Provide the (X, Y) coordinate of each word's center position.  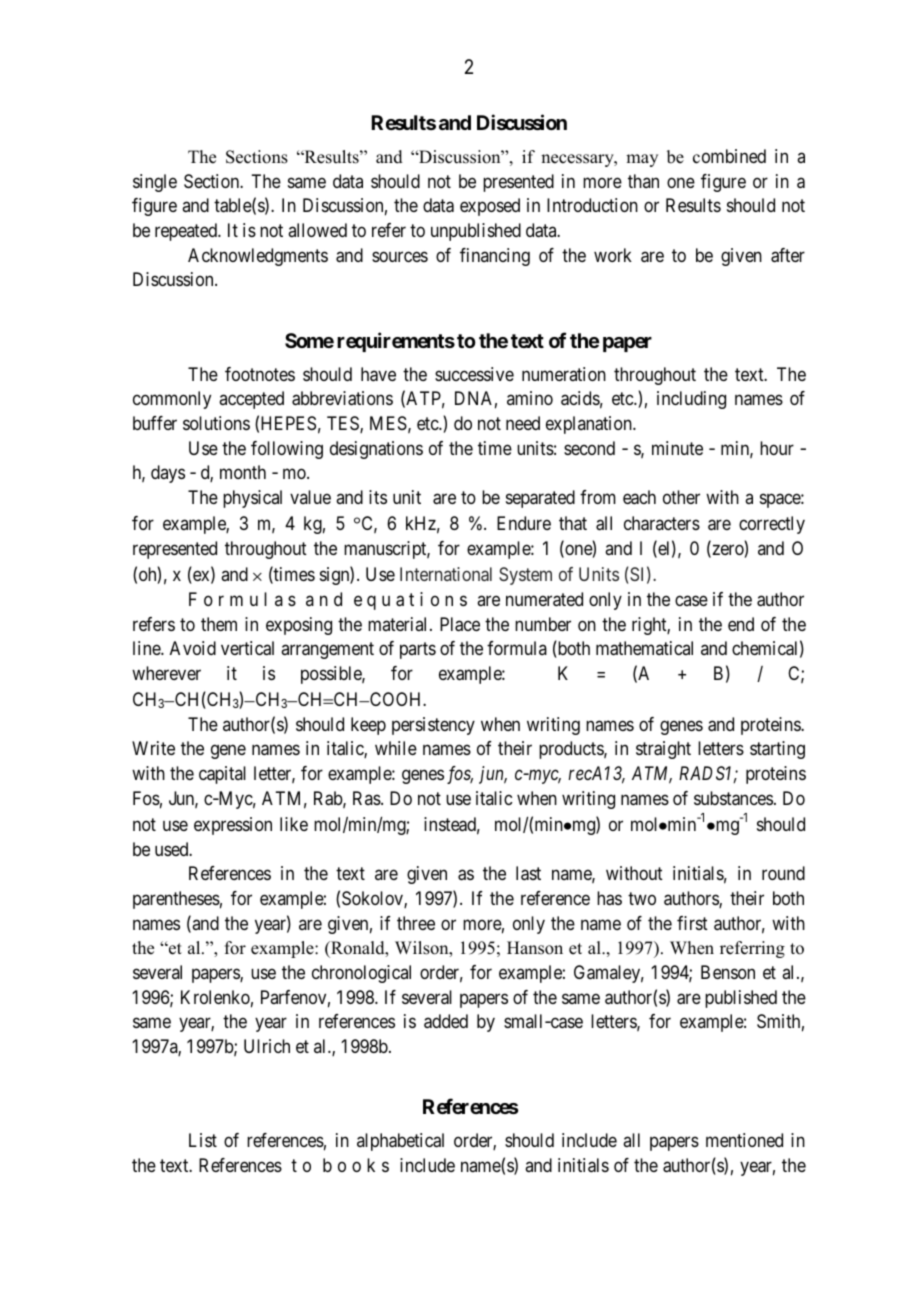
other (681, 497)
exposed (490, 207)
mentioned (744, 1140)
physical (252, 499)
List (203, 1140)
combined (729, 156)
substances (733, 798)
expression (233, 826)
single (155, 183)
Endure (524, 523)
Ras (367, 798)
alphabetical (400, 1142)
